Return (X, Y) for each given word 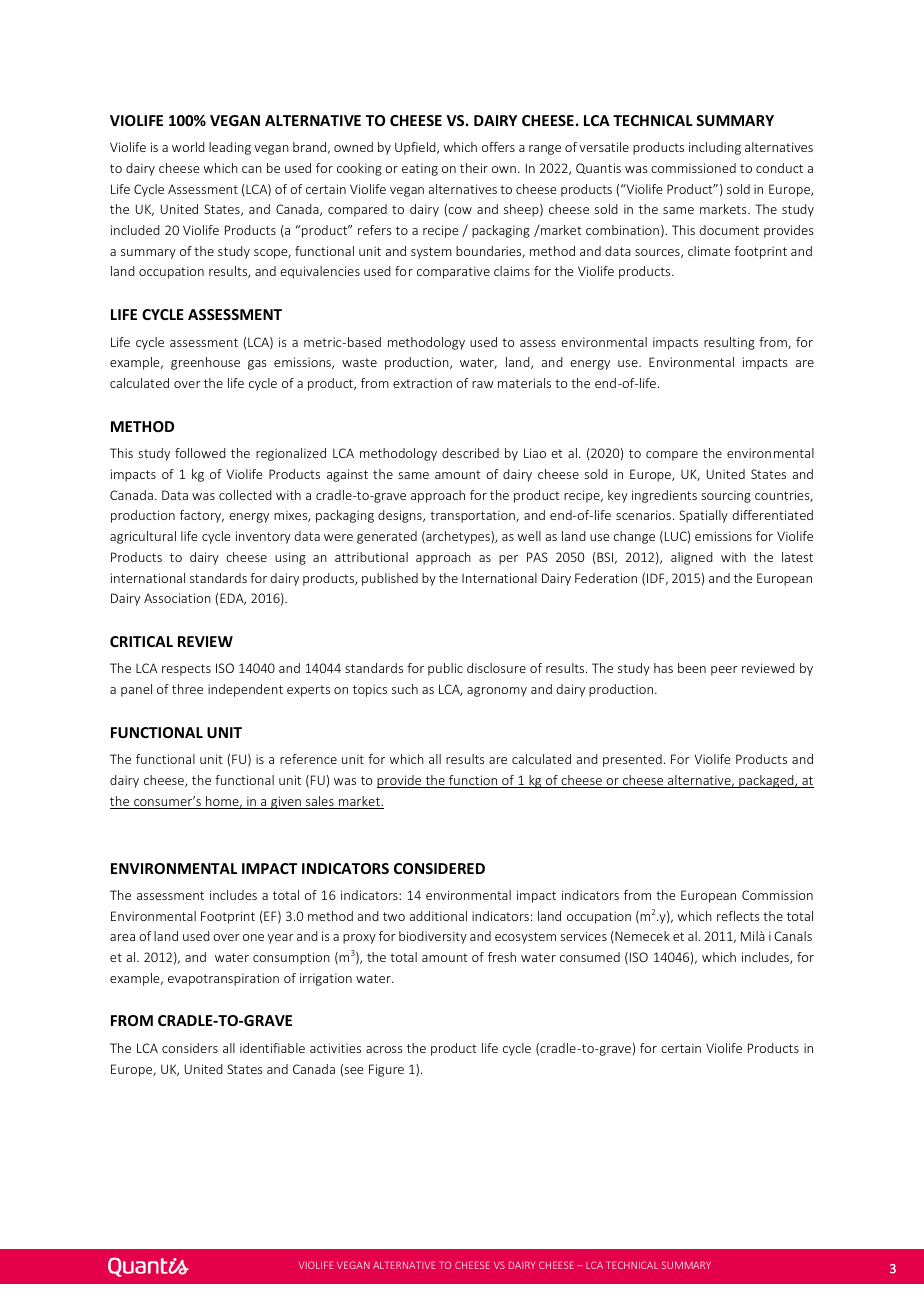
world (188, 147)
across (384, 1049)
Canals (793, 936)
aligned (692, 558)
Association (177, 598)
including (715, 148)
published (390, 579)
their (474, 168)
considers (190, 1048)
